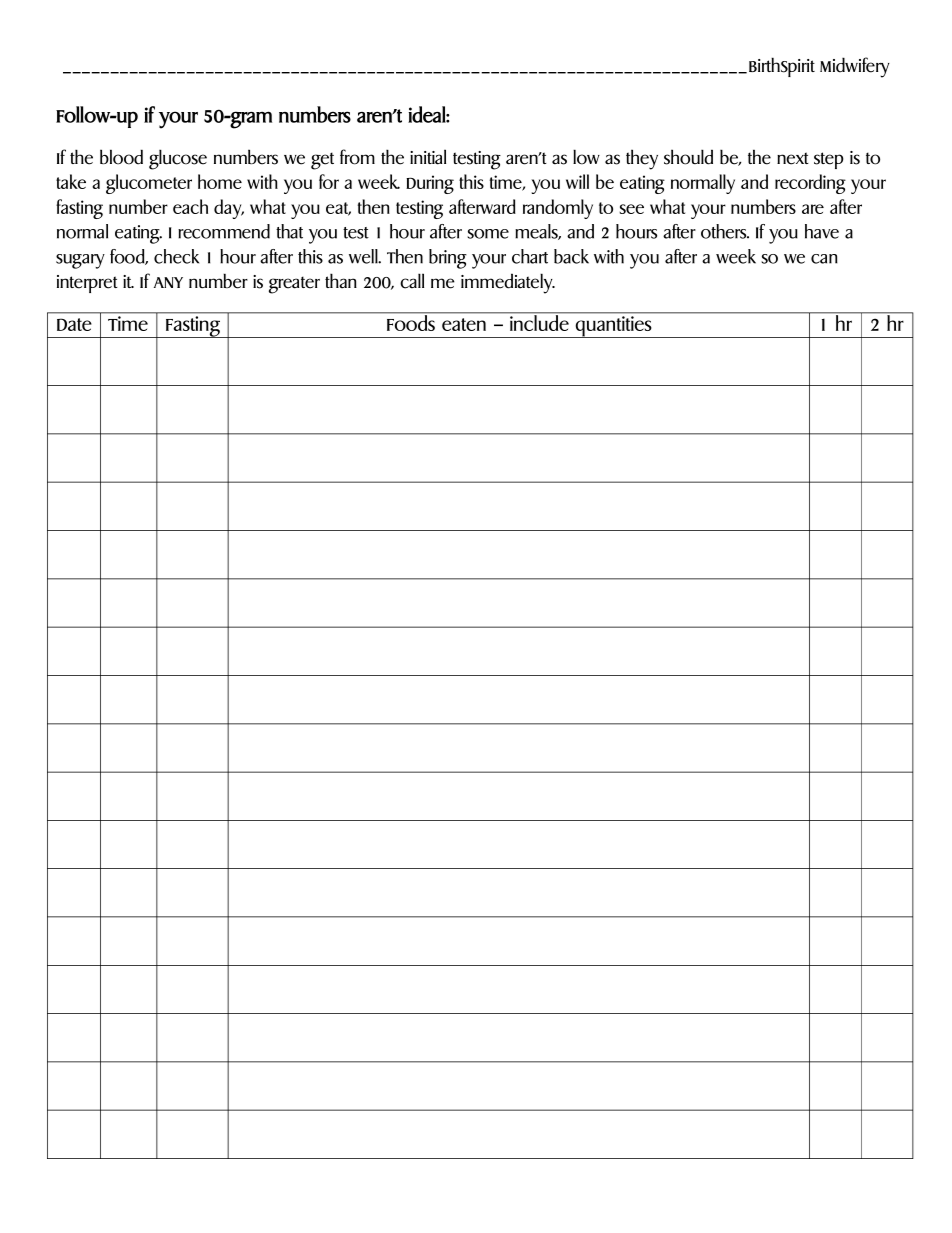 This page has width=952, height=1233. I want to click on recommend, so click(224, 231).
